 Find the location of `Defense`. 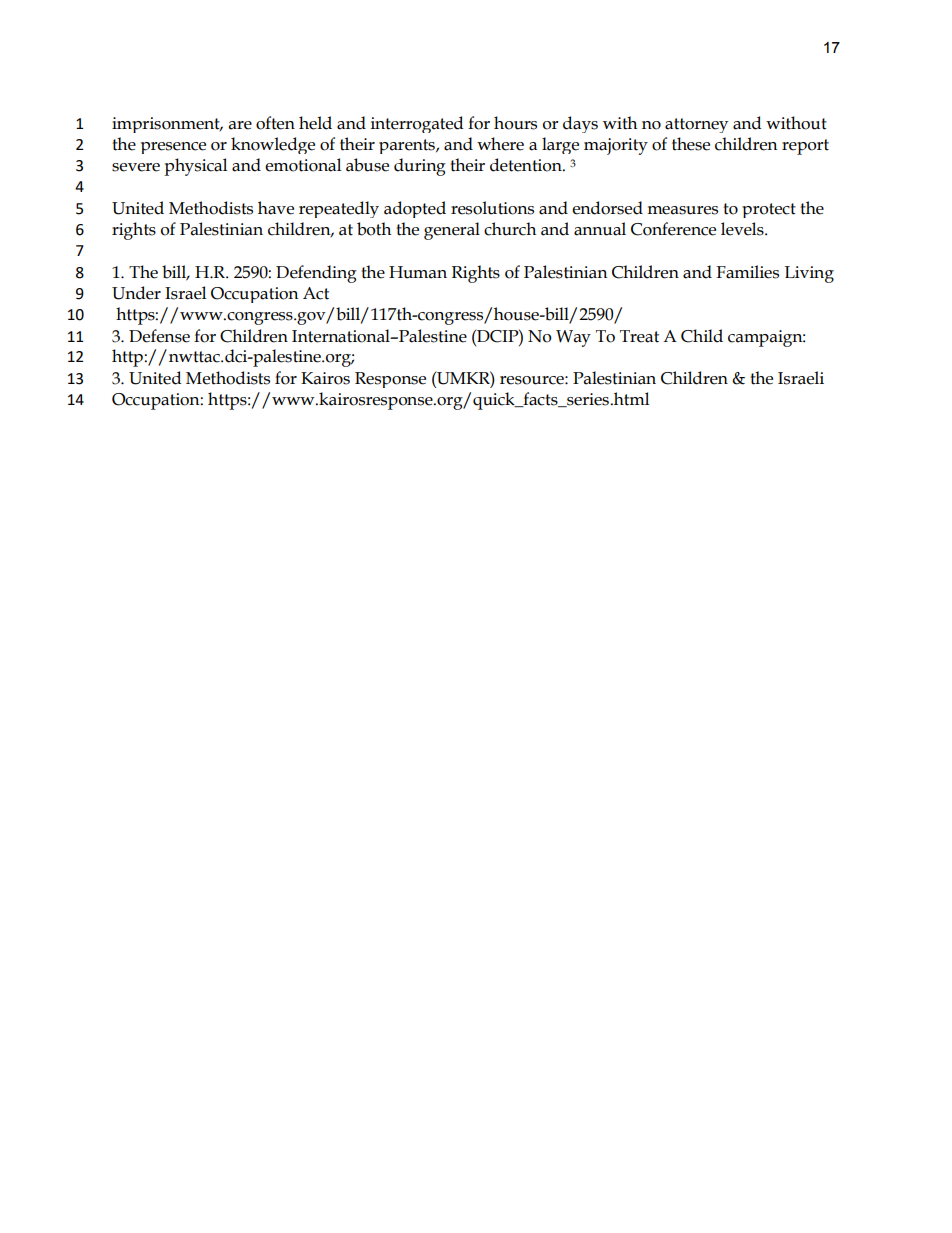

Defense is located at coordinates (159, 336).
